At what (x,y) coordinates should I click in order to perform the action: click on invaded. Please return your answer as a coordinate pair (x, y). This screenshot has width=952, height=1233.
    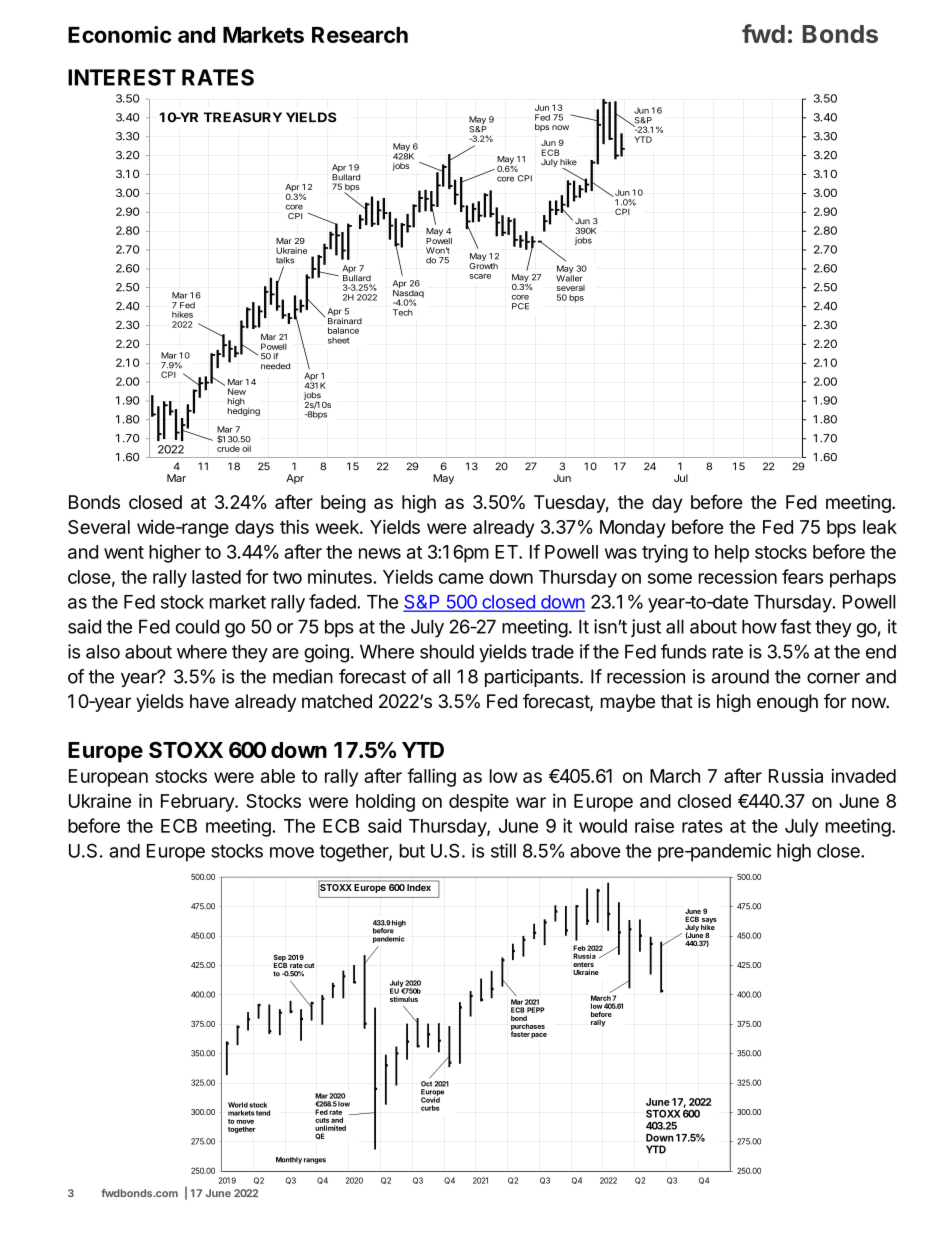
    Looking at the image, I should click on (863, 775).
